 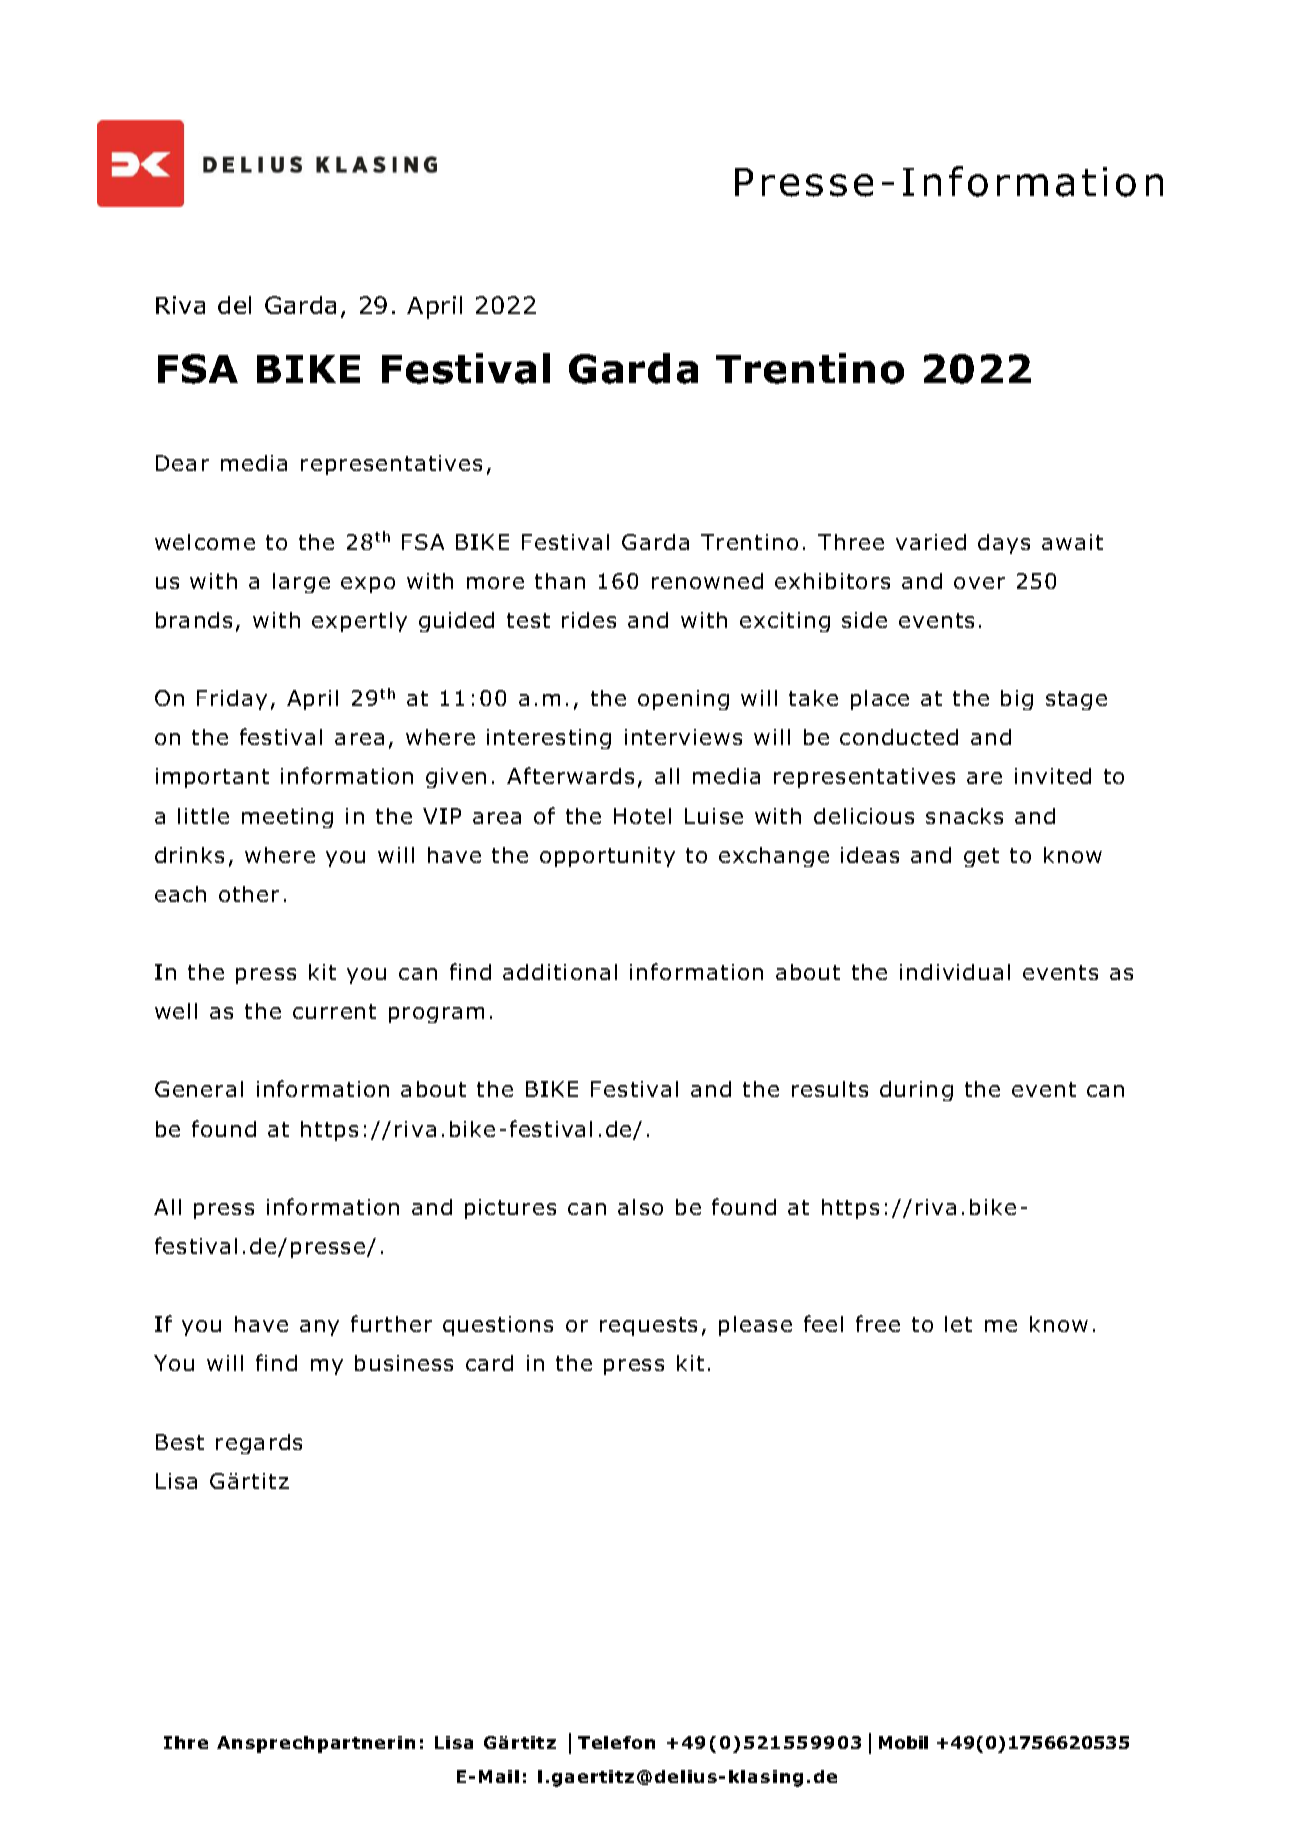 What do you see at coordinates (964, 816) in the screenshot?
I see `snacks` at bounding box center [964, 816].
